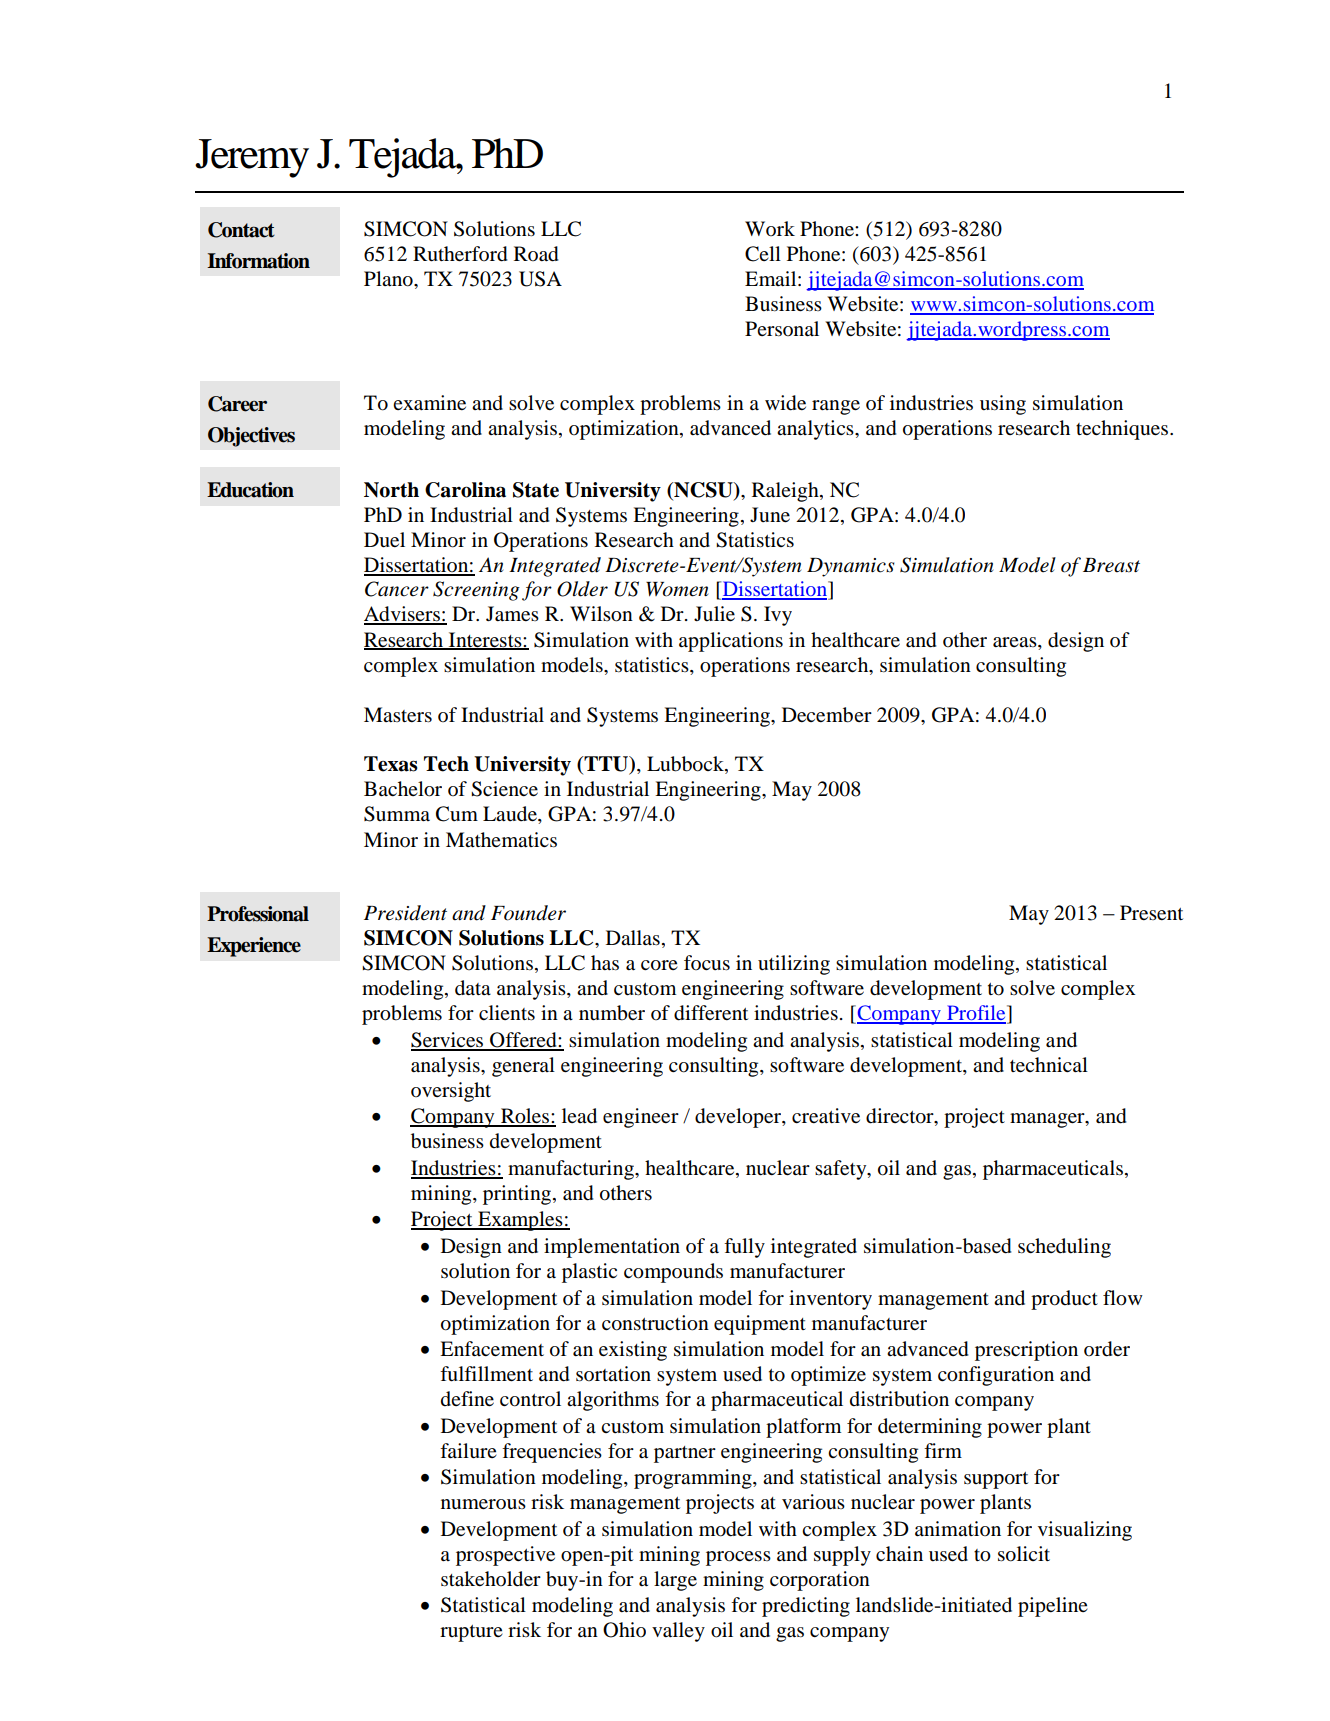  I want to click on rupture, so click(471, 1633).
